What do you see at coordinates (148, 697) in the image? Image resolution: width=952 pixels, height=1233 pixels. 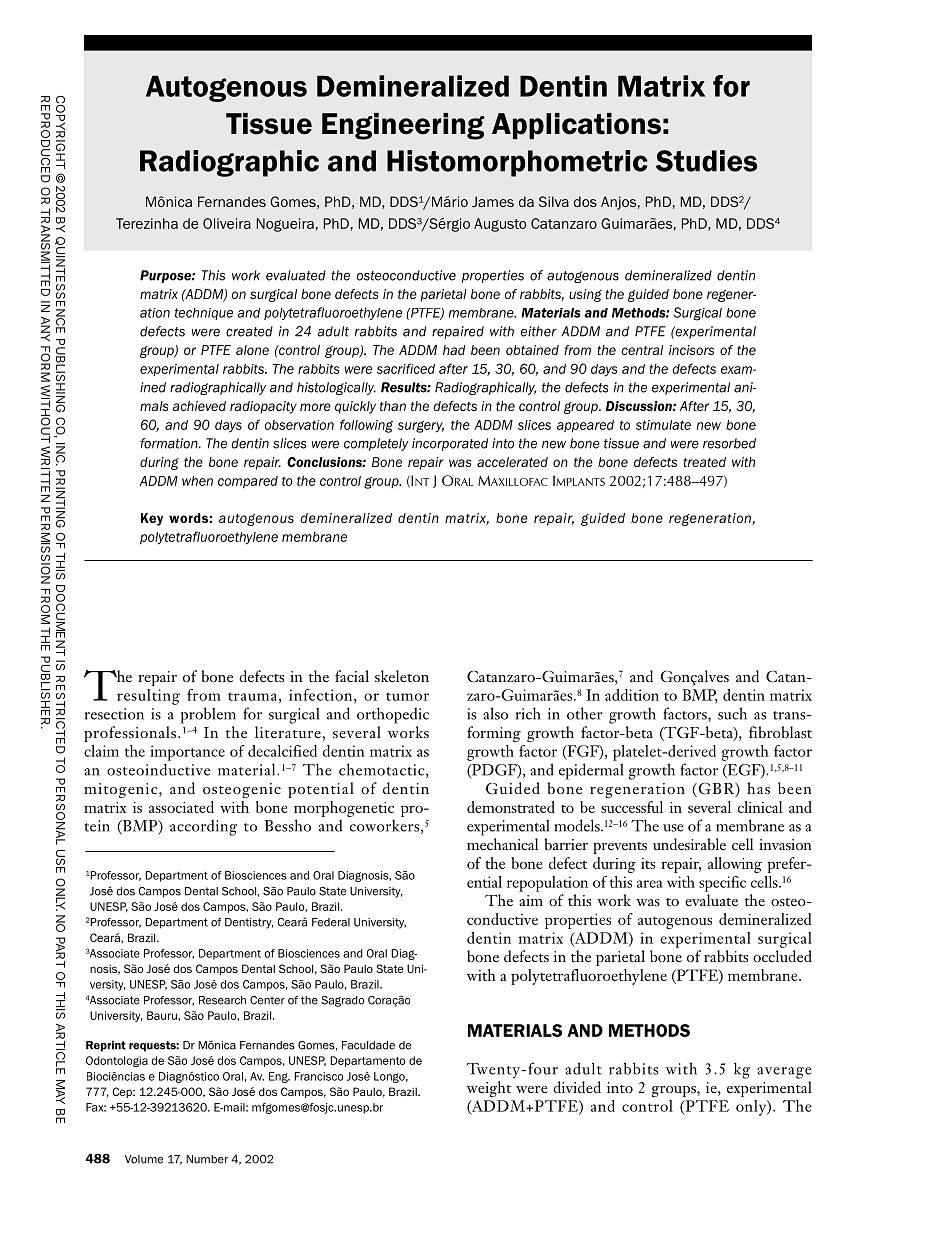 I see `resulting` at bounding box center [148, 697].
